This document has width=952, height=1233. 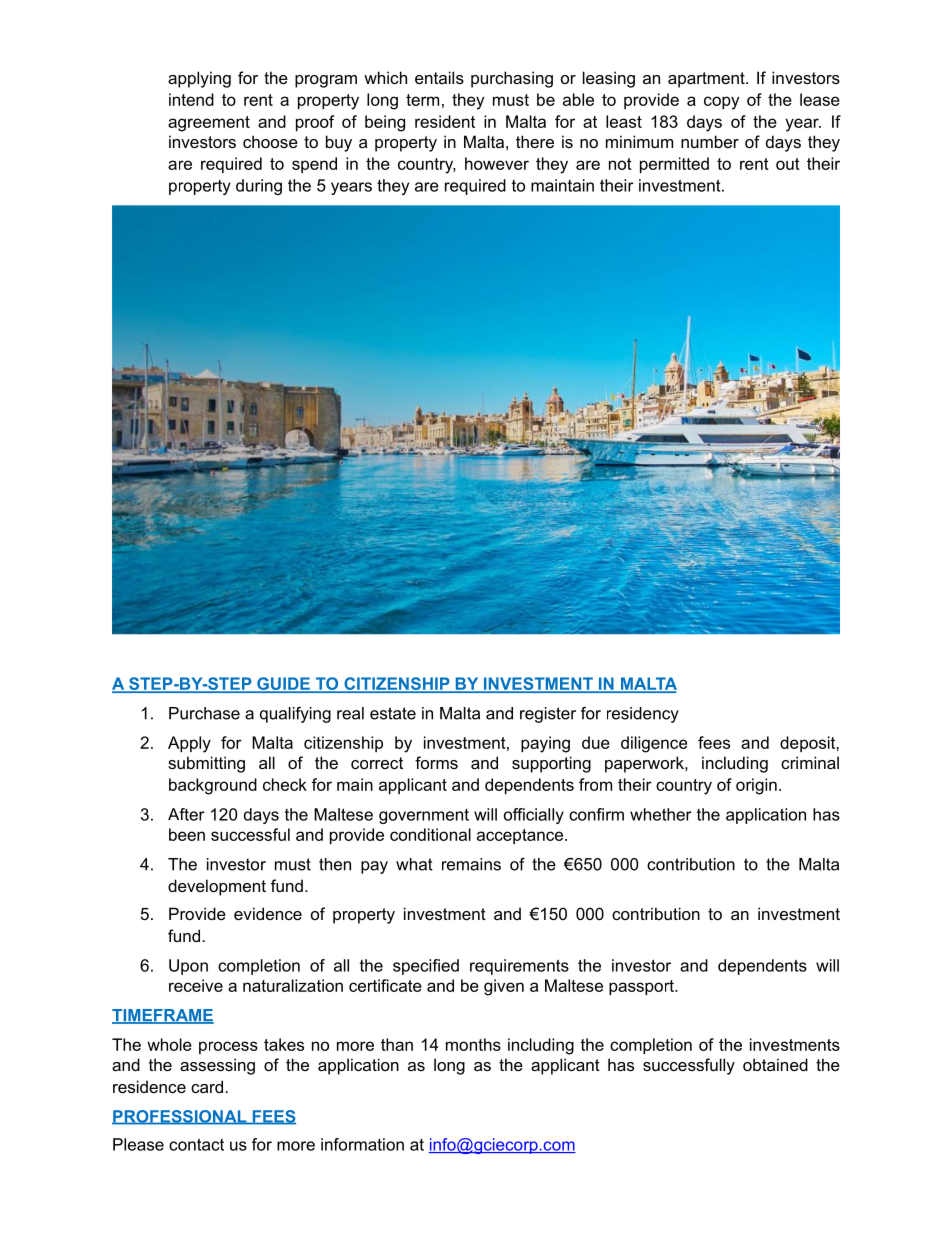 What do you see at coordinates (548, 715) in the document?
I see `register` at bounding box center [548, 715].
